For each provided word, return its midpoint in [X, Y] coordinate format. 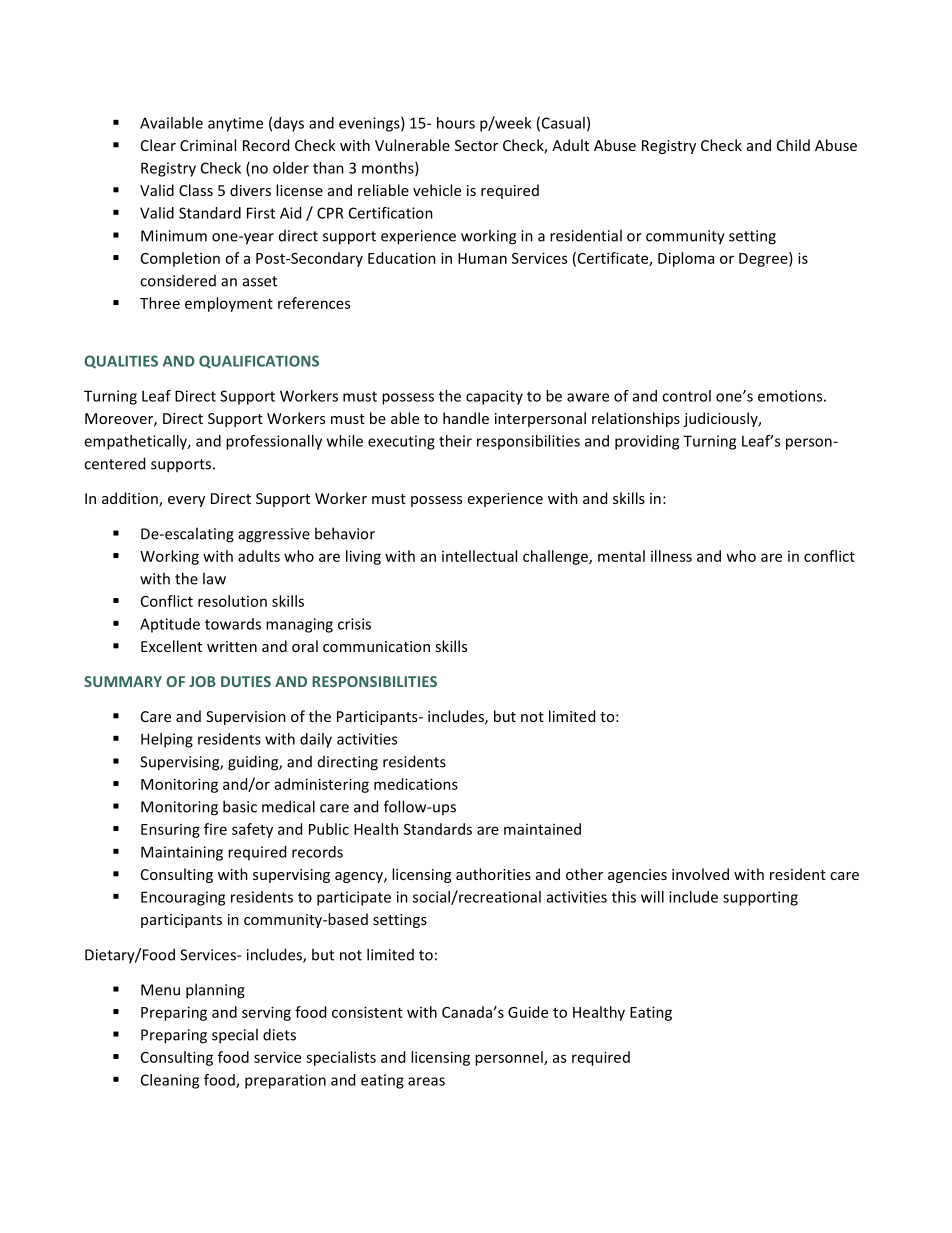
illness [671, 556]
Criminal [208, 145]
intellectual [479, 556]
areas [426, 1081]
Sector [476, 145]
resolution [232, 601]
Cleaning [170, 1081]
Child [793, 145]
